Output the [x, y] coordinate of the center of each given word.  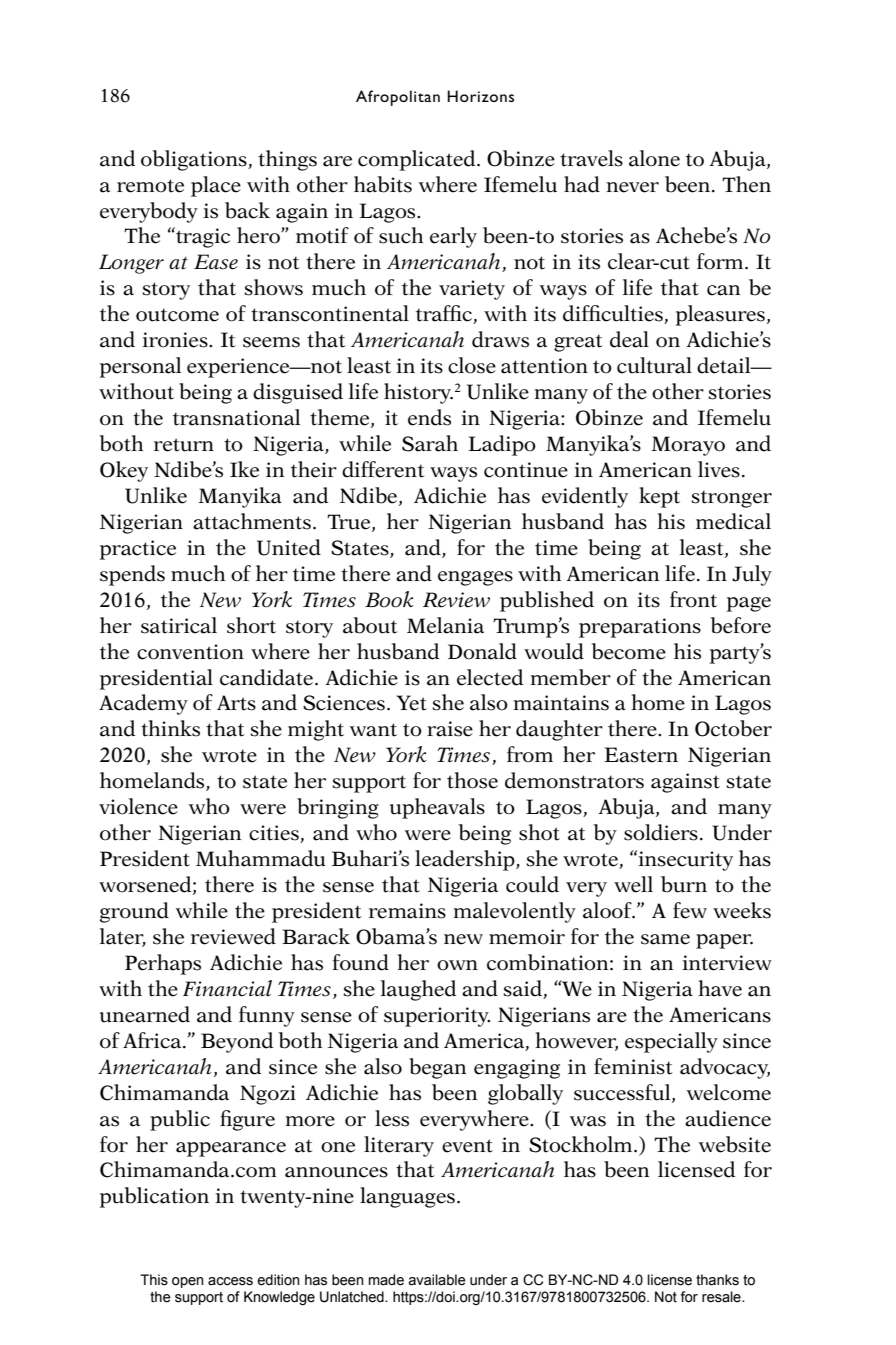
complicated [418, 160]
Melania [445, 625]
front [693, 599]
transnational [236, 417]
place [216, 186]
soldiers [661, 832]
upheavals [437, 808]
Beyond [237, 1042]
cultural [654, 365]
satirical [179, 625]
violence [138, 806]
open [188, 1282]
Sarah [430, 443]
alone [654, 158]
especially [671, 1042]
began [437, 1068]
